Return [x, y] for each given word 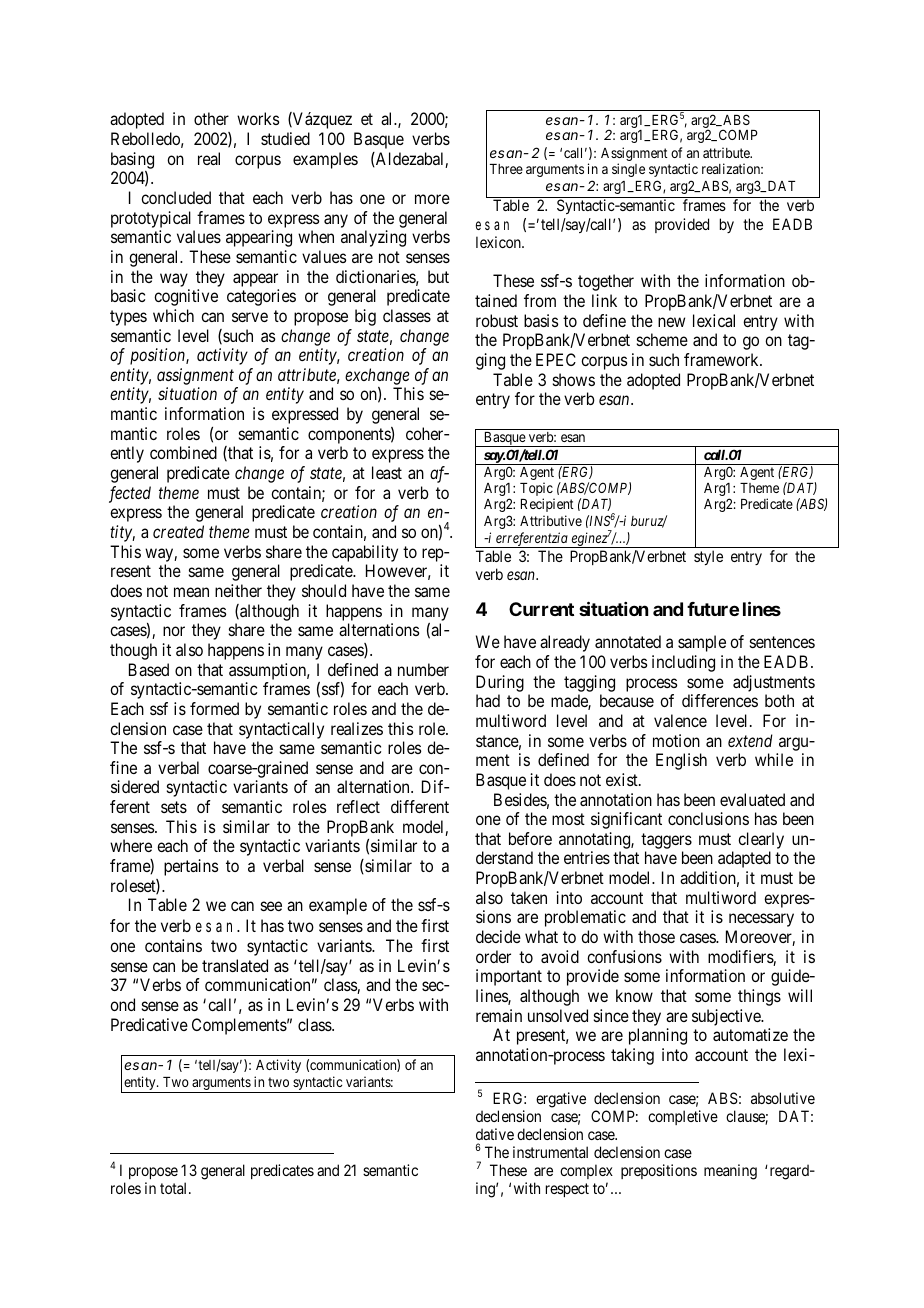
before [530, 838]
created [178, 531]
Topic [537, 490]
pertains [191, 867]
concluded [176, 197]
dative [495, 1134]
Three [506, 169]
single [628, 170]
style [708, 557]
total [175, 1188]
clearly [761, 840]
